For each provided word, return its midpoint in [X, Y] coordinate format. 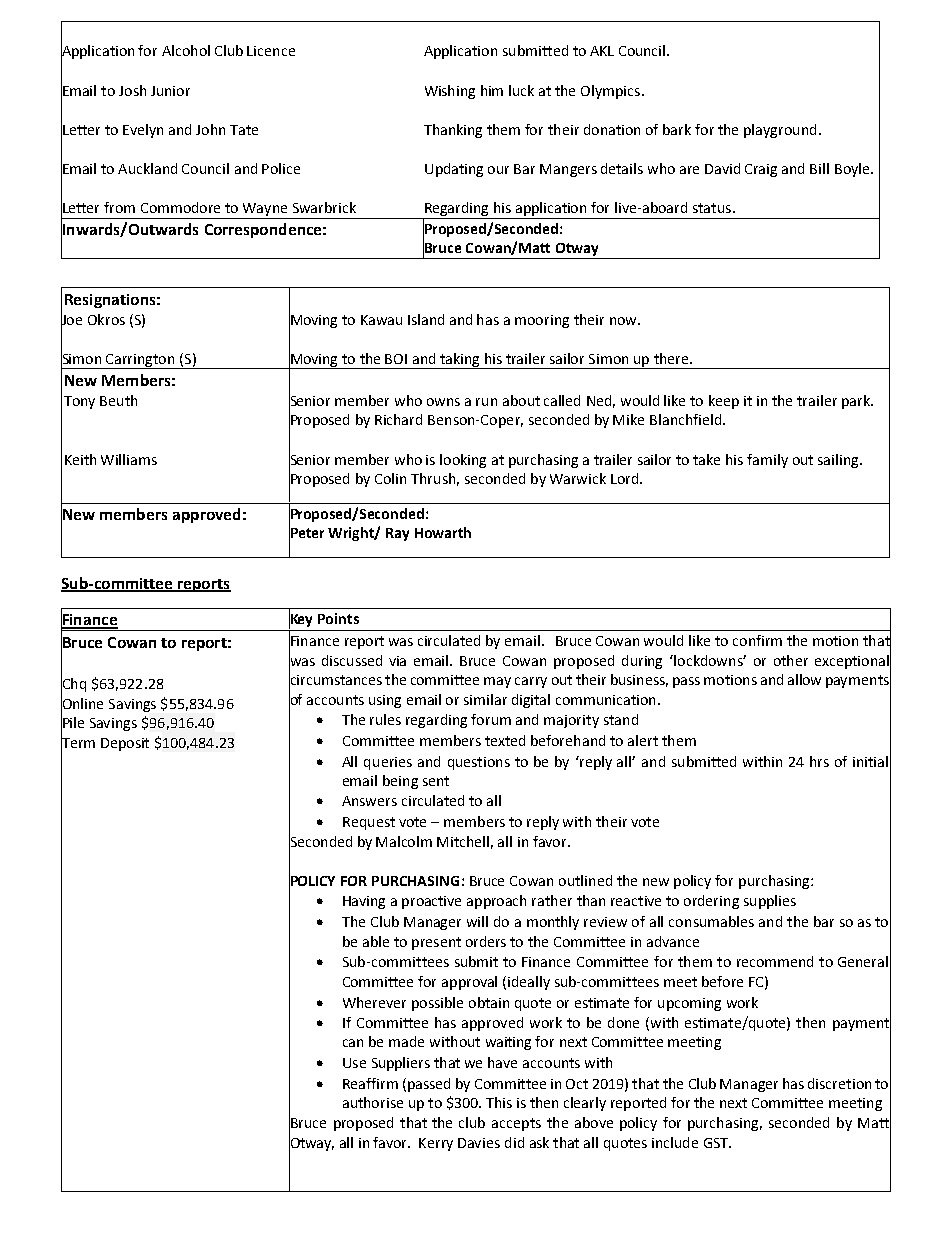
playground [780, 131]
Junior [170, 91]
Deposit [125, 744]
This [499, 1102]
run [486, 402]
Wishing [450, 92]
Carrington [141, 361]
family [767, 461]
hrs [819, 761]
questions [479, 763]
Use [354, 1063]
